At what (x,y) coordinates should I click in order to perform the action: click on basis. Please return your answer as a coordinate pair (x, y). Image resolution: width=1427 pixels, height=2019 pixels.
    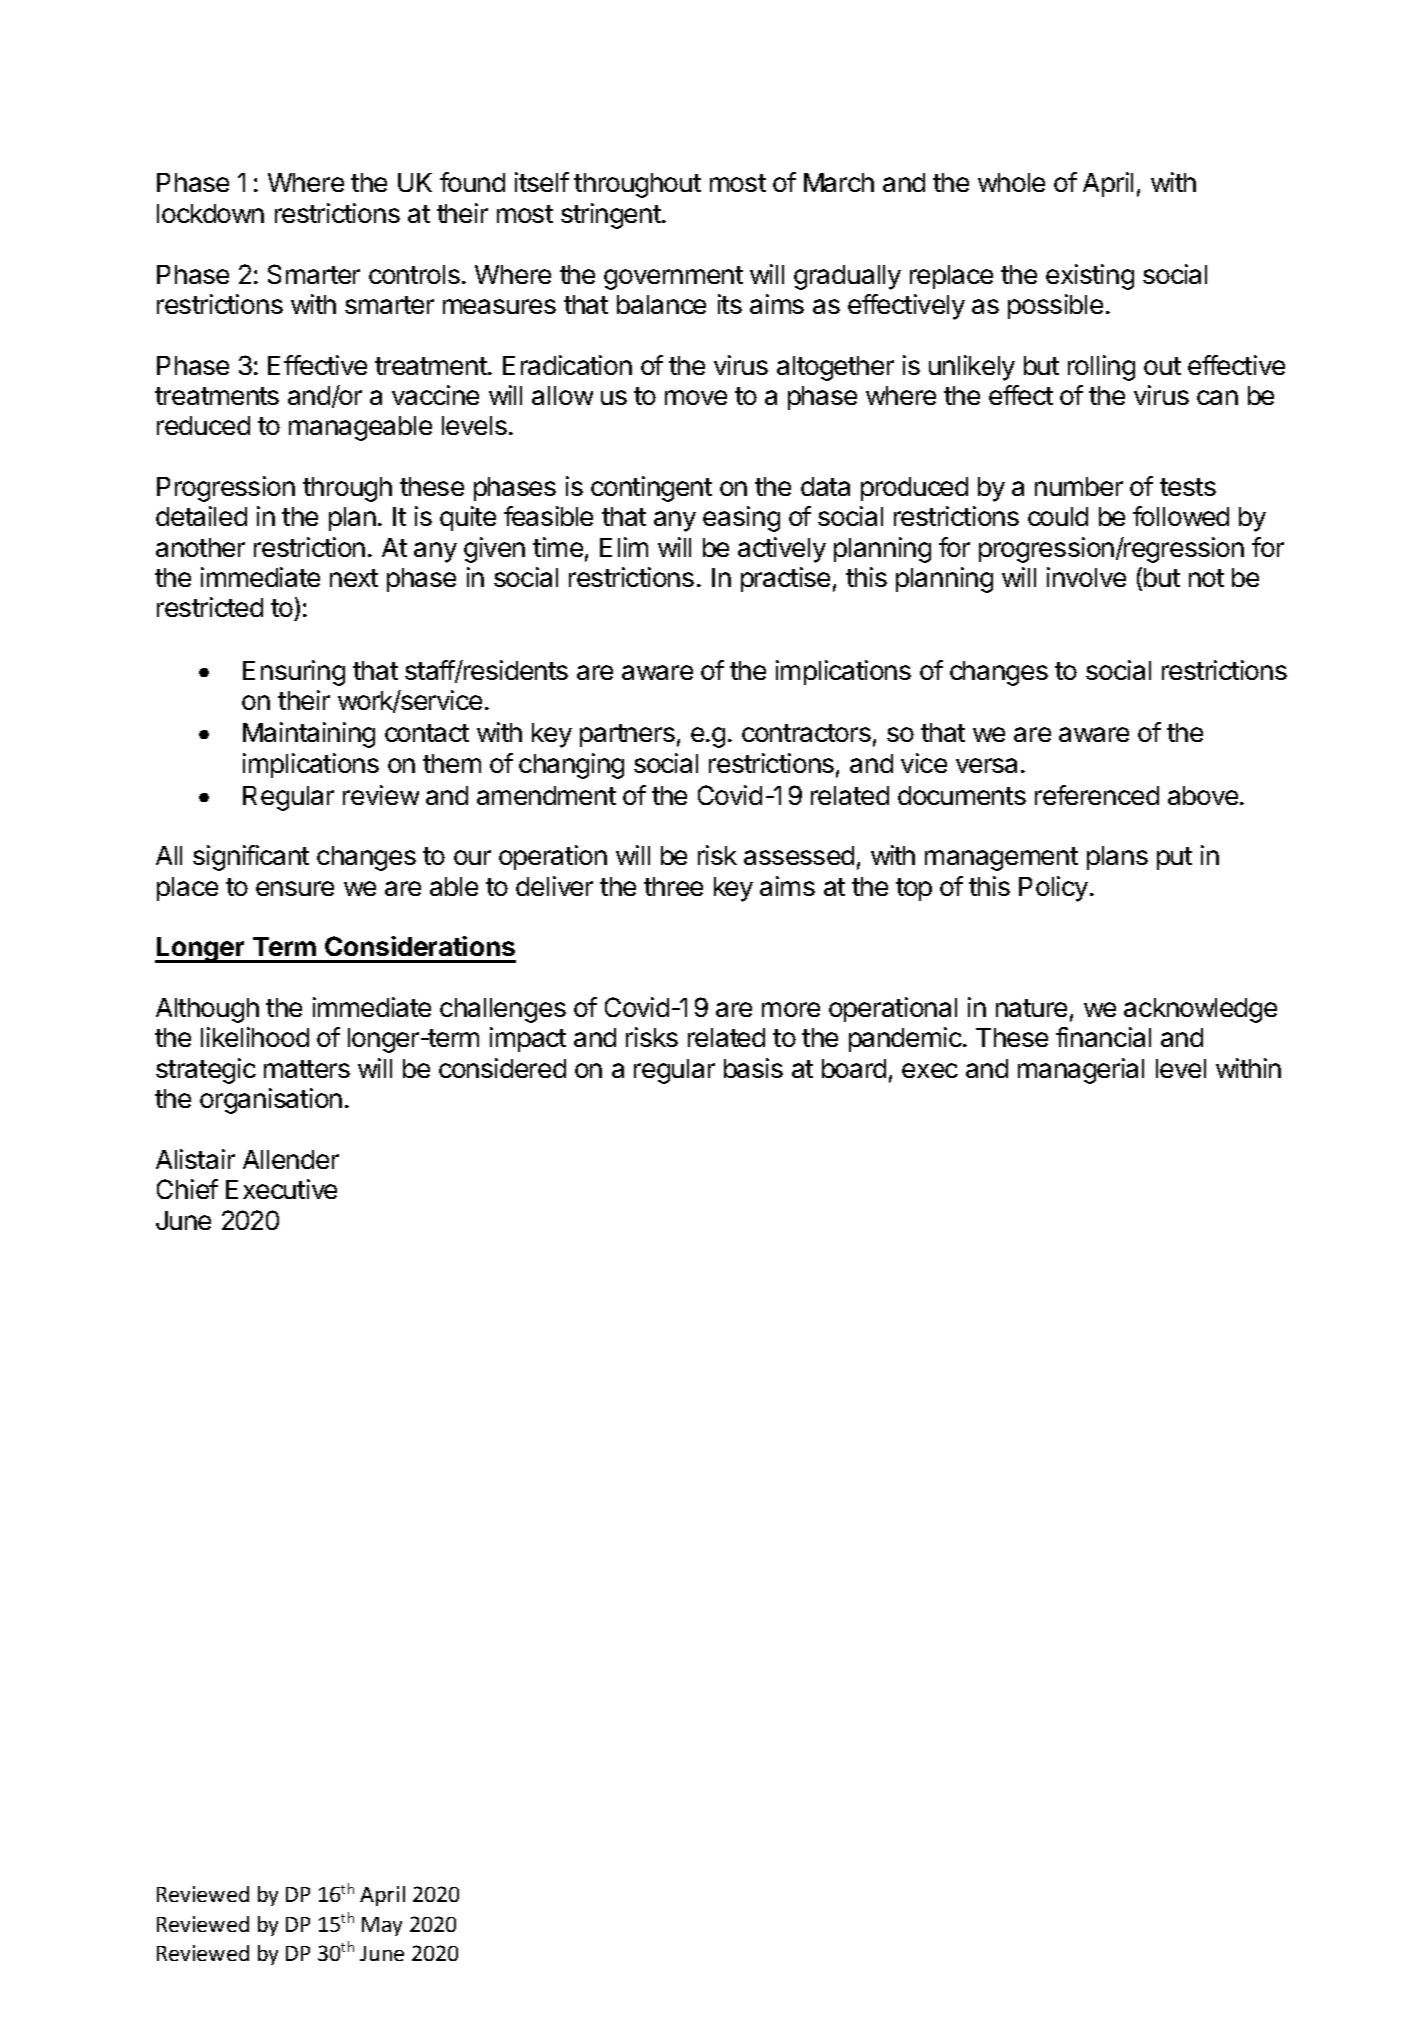
    Looking at the image, I should click on (753, 1068).
